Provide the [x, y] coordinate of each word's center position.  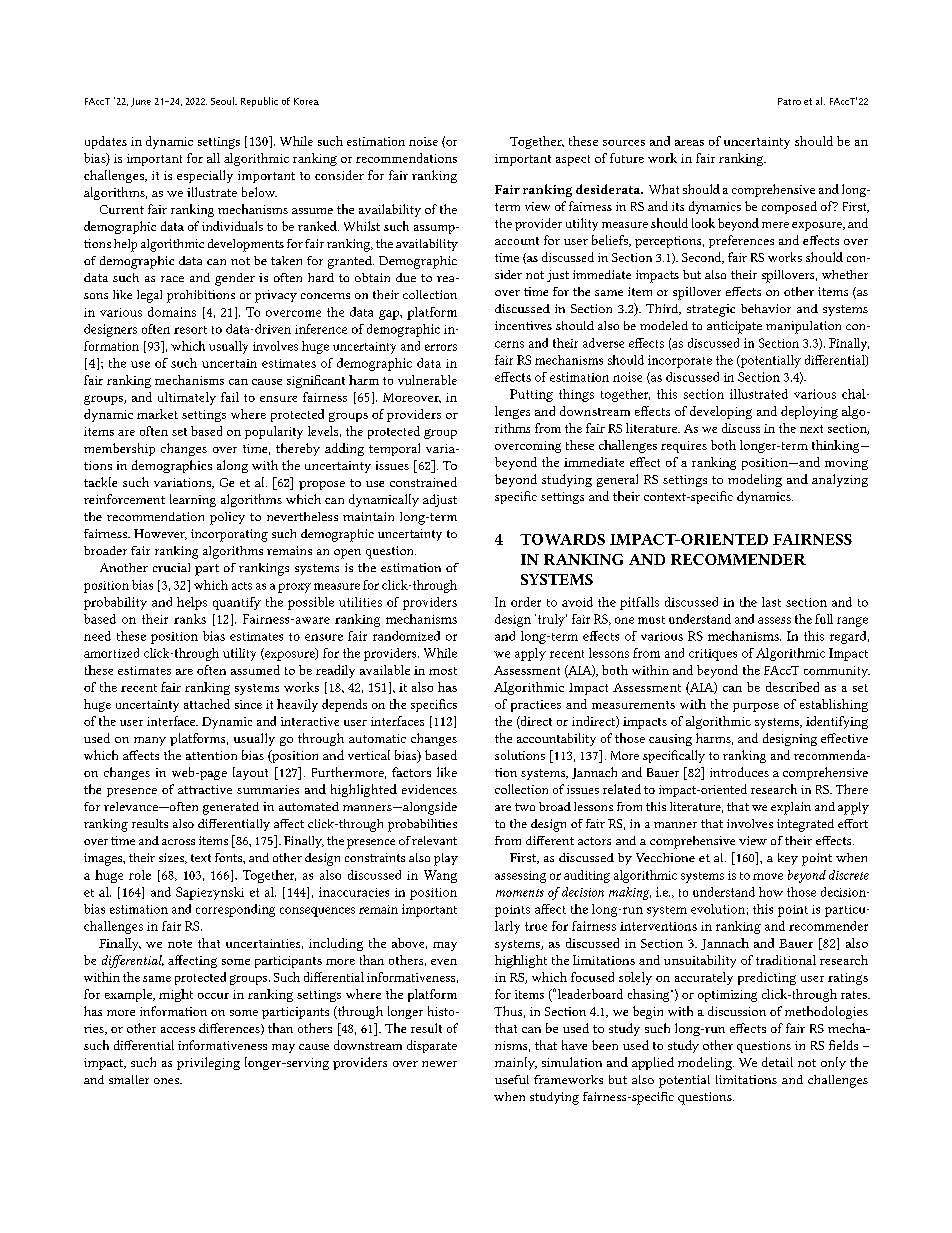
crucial [171, 567]
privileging [208, 1063]
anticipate [734, 327]
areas [689, 143]
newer [439, 1064]
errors [441, 347]
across [178, 842]
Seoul [223, 101]
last [771, 602]
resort [190, 330]
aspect [573, 160]
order [526, 602]
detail [777, 1062]
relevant [434, 840]
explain [791, 808]
